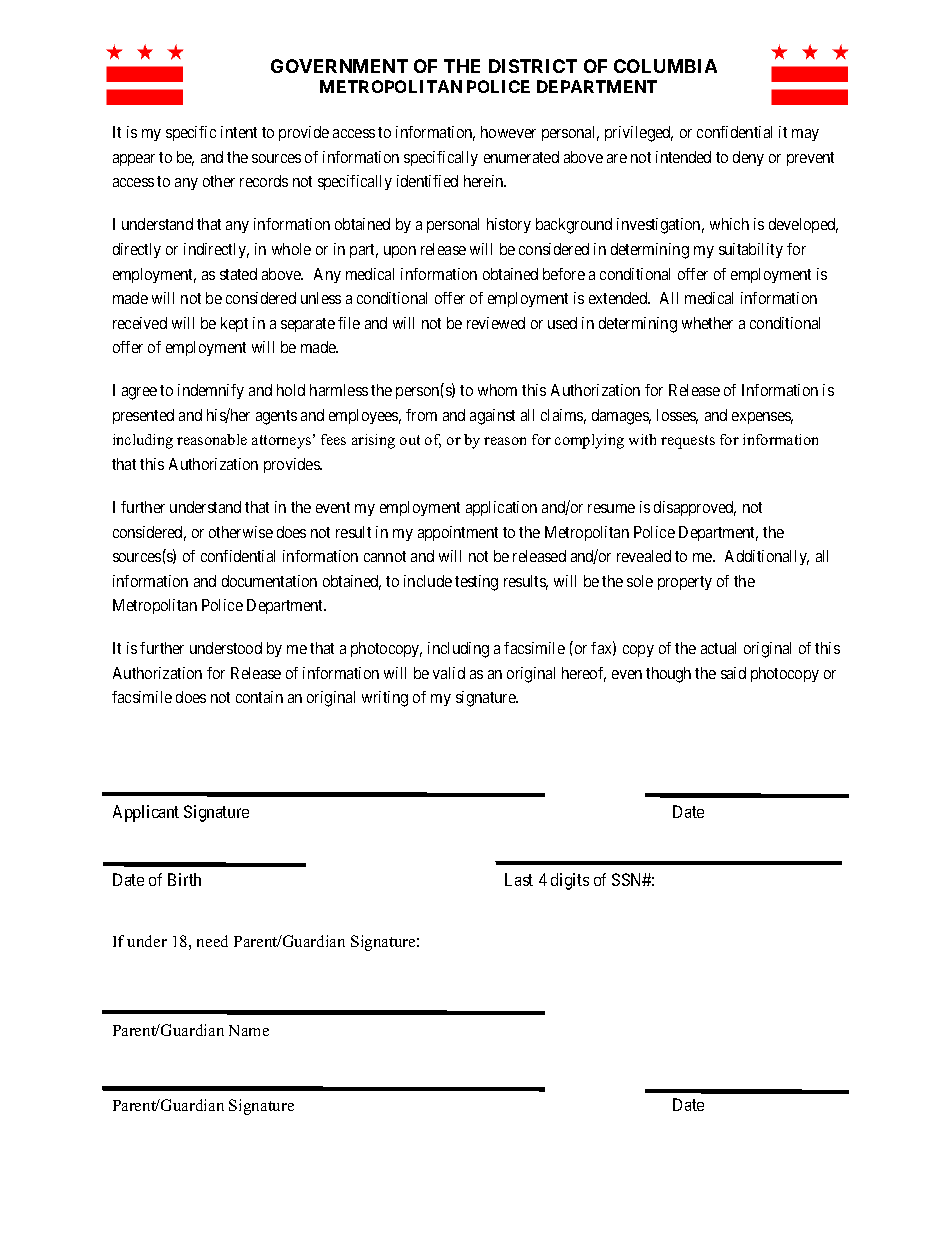 The width and height of the document is (952, 1233). Describe the element at coordinates (385, 699) in the document. I see `writing` at that location.
